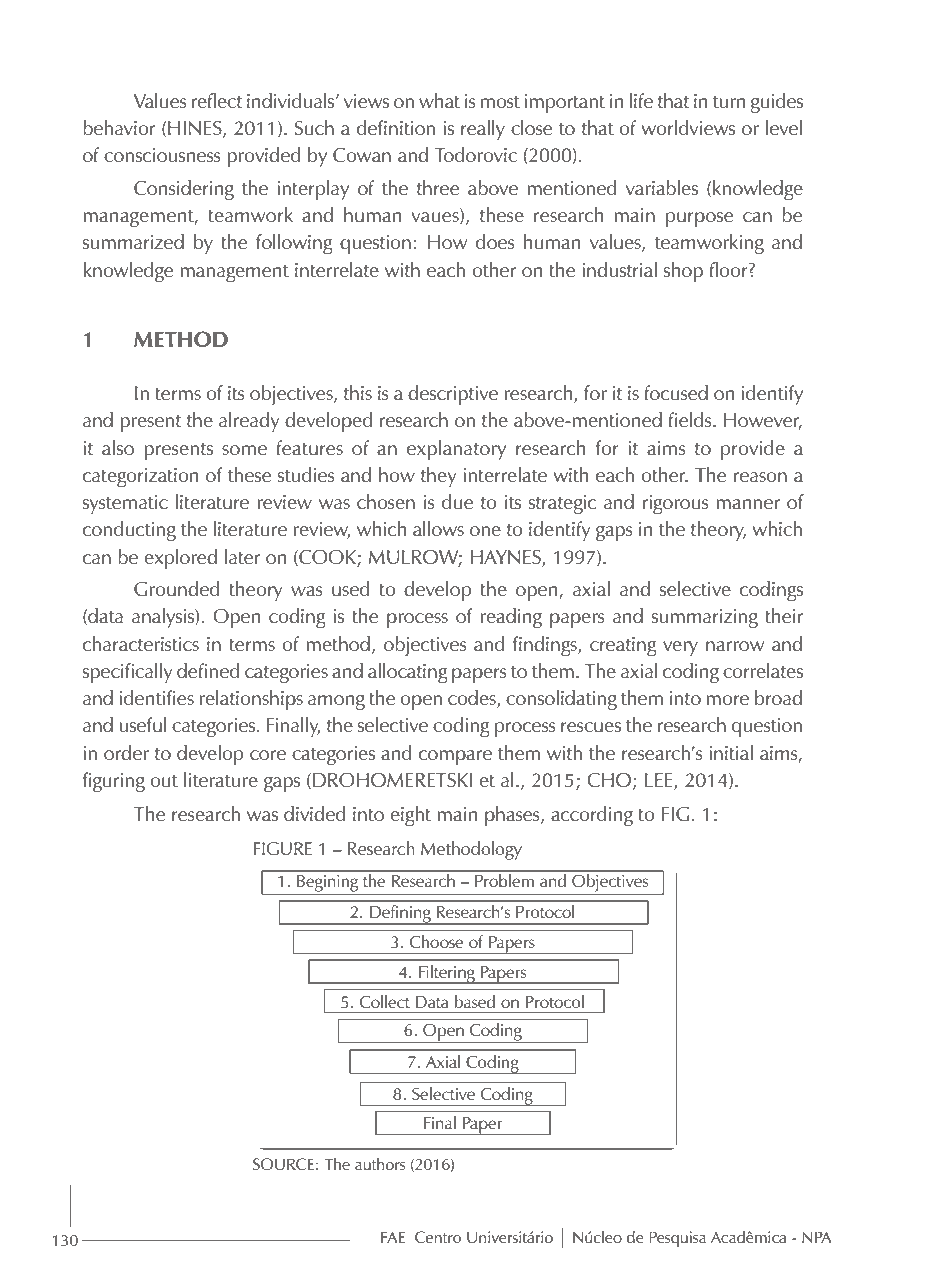 This screenshot has height=1288, width=927. Describe the element at coordinates (483, 130) in the screenshot. I see `really` at that location.
